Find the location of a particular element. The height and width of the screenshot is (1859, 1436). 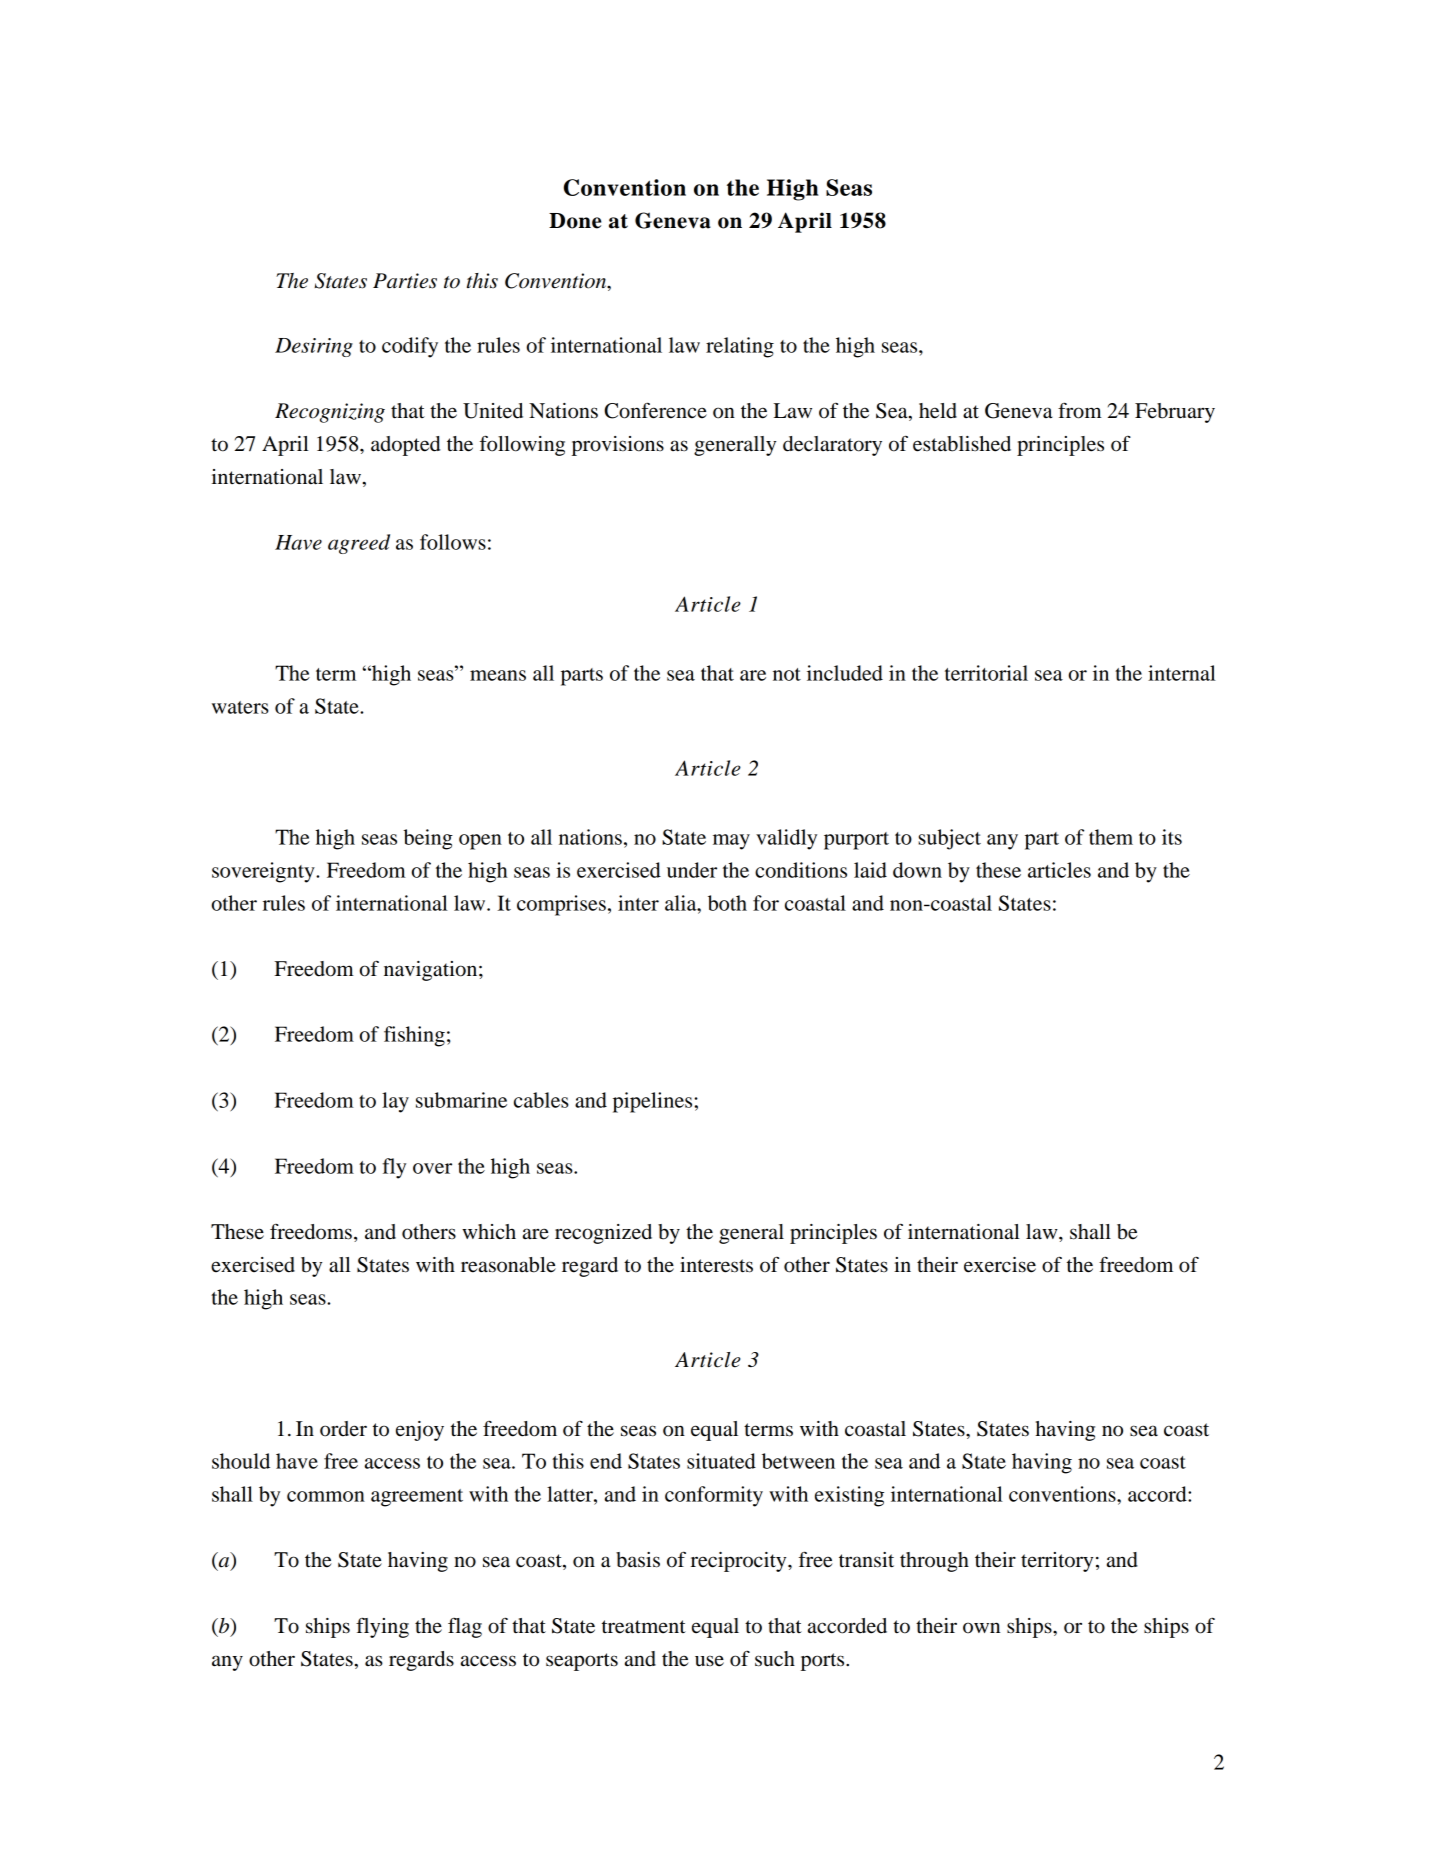

use is located at coordinates (709, 1661).
